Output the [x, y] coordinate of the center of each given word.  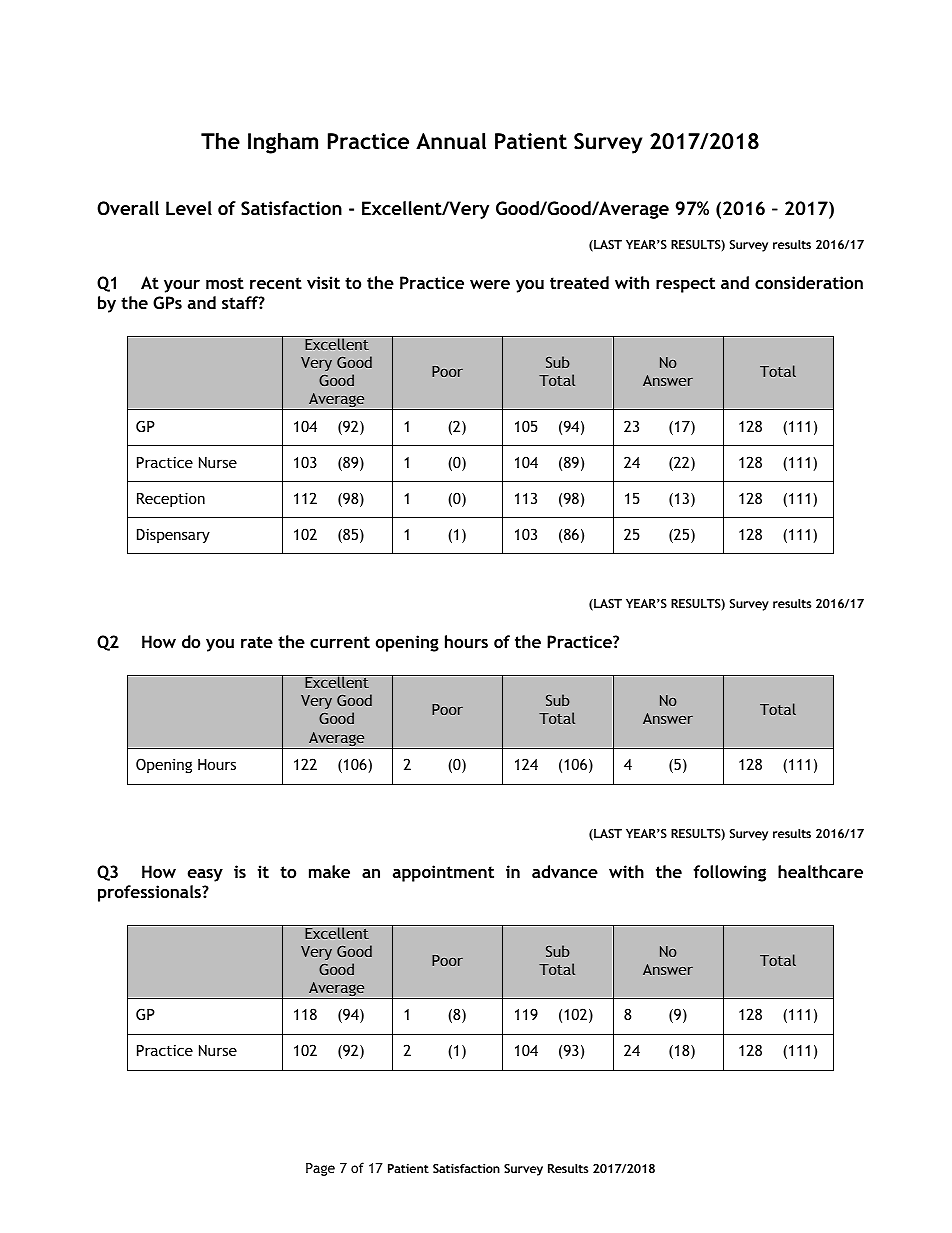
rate [257, 642]
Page [320, 1169]
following [729, 873]
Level [189, 208]
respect [685, 285]
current [340, 642]
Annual [451, 141]
